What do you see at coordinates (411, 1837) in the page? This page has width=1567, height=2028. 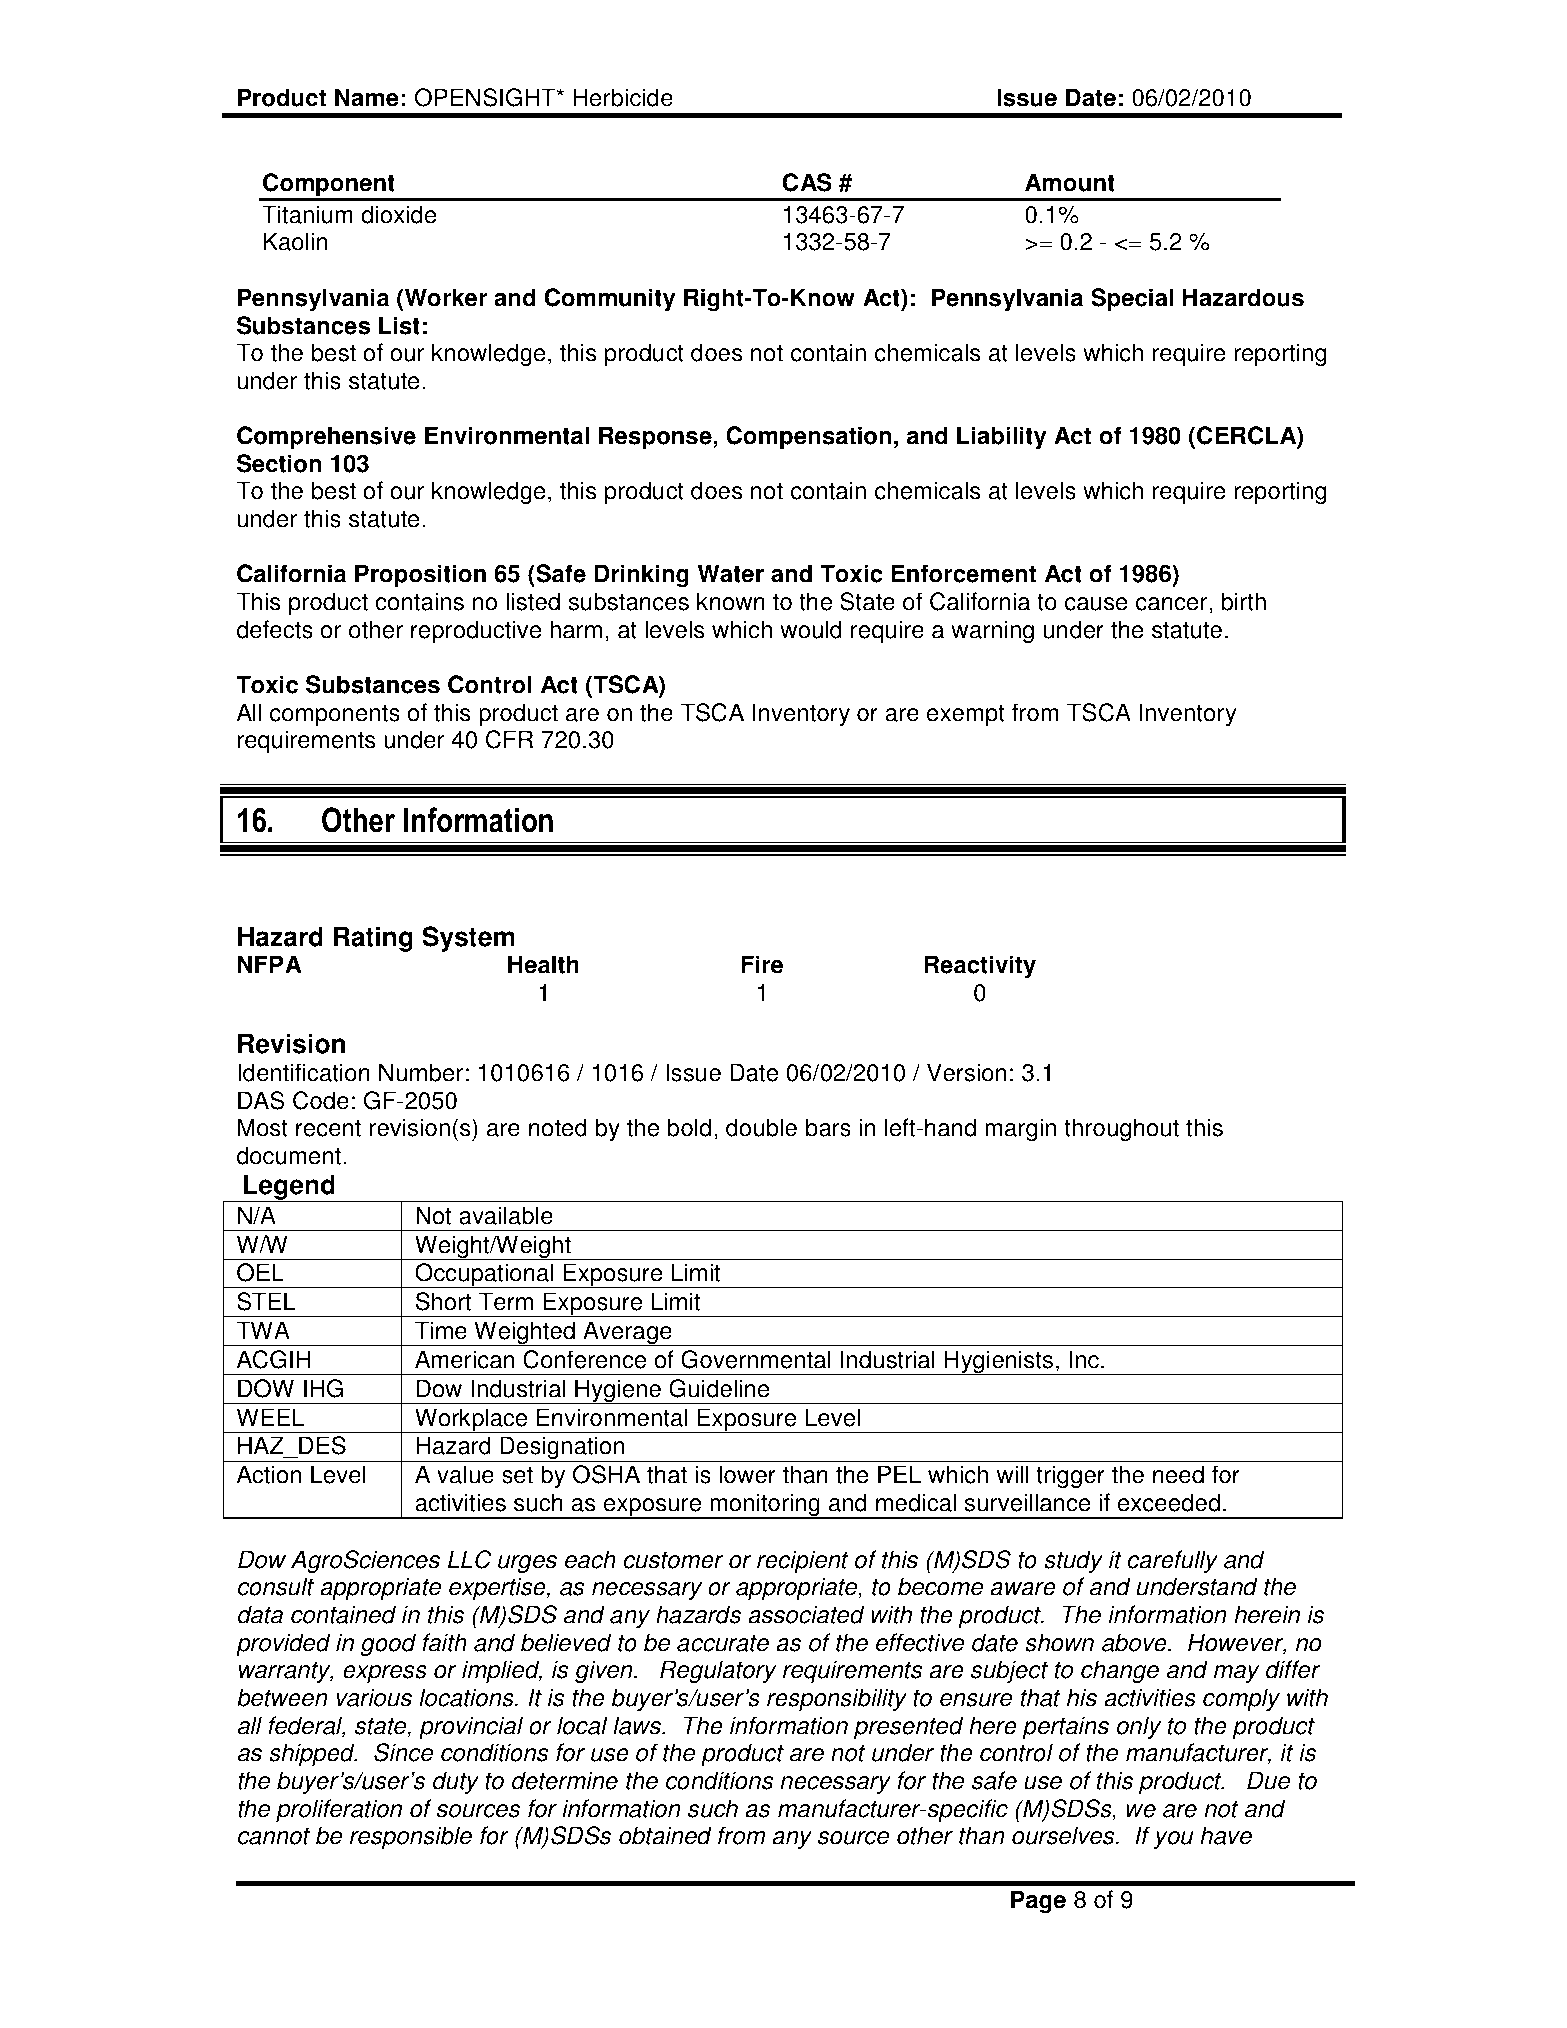 I see `responsible` at bounding box center [411, 1837].
